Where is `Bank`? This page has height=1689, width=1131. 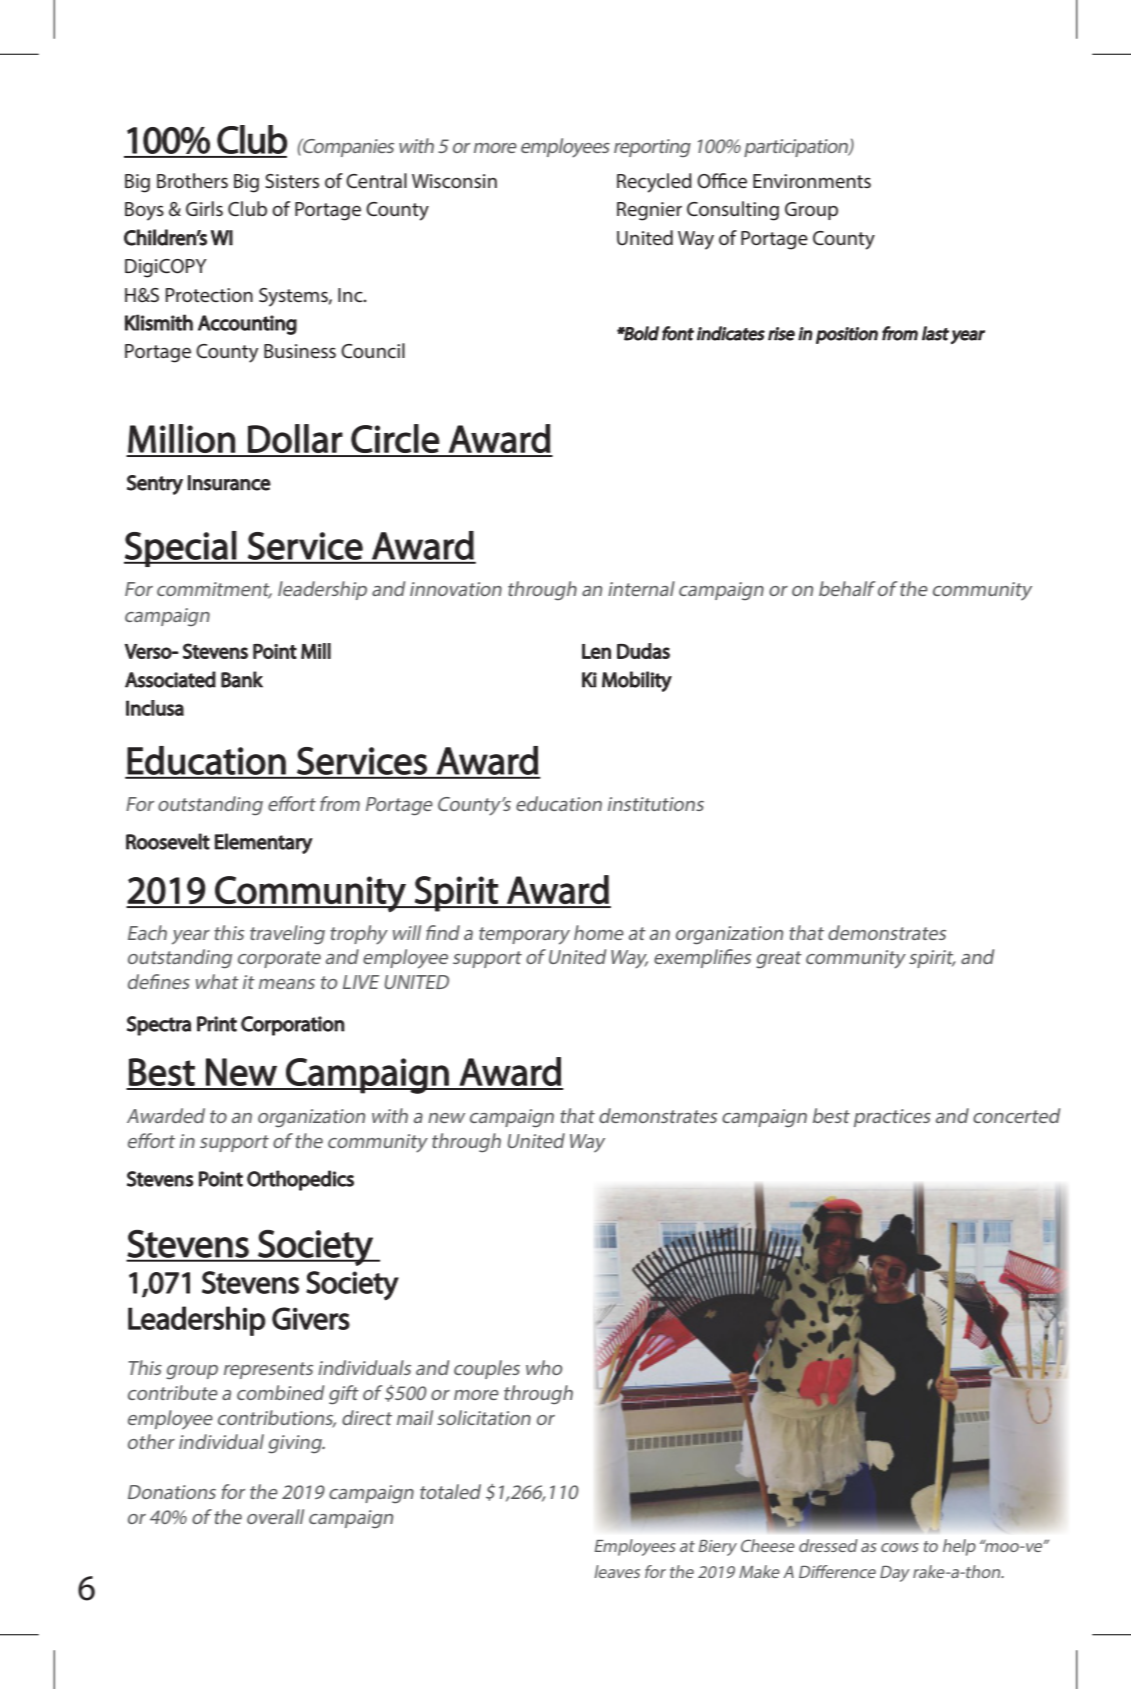 Bank is located at coordinates (242, 679).
